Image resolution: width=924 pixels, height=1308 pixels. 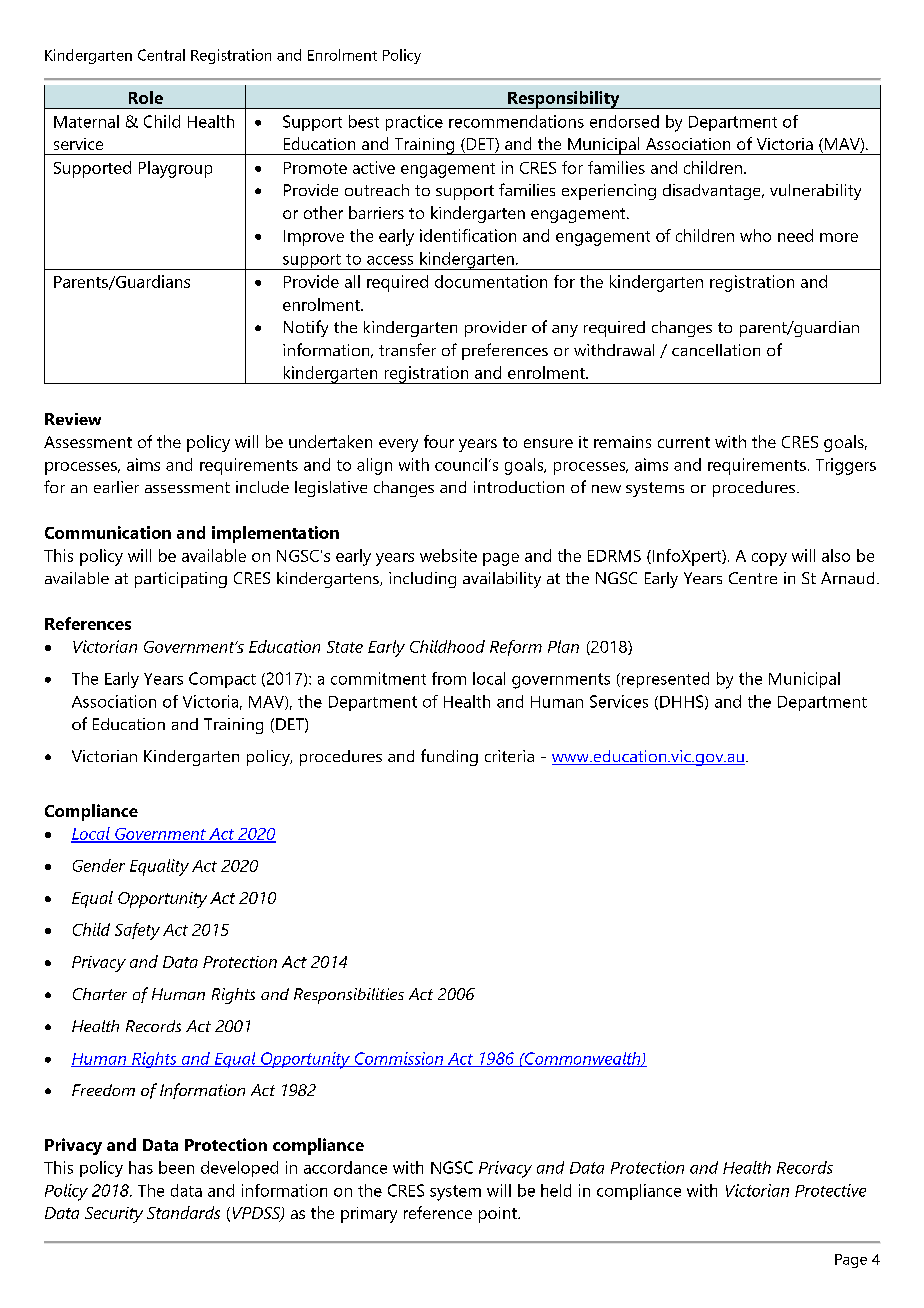 What do you see at coordinates (414, 123) in the screenshot?
I see `practice` at bounding box center [414, 123].
